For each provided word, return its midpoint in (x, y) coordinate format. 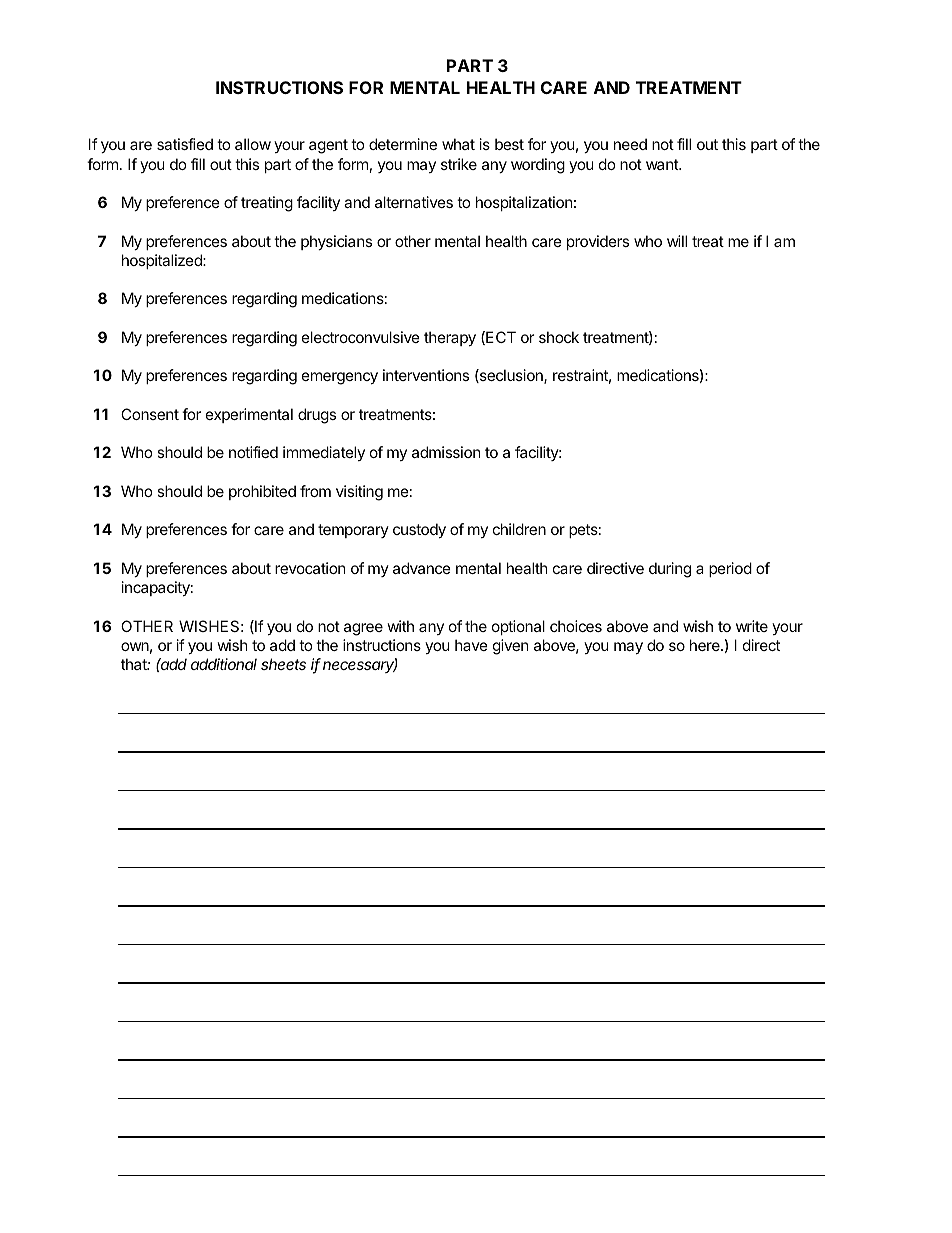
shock (559, 337)
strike (459, 164)
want (663, 164)
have (471, 645)
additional (224, 664)
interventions (426, 375)
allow (253, 144)
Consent (150, 414)
